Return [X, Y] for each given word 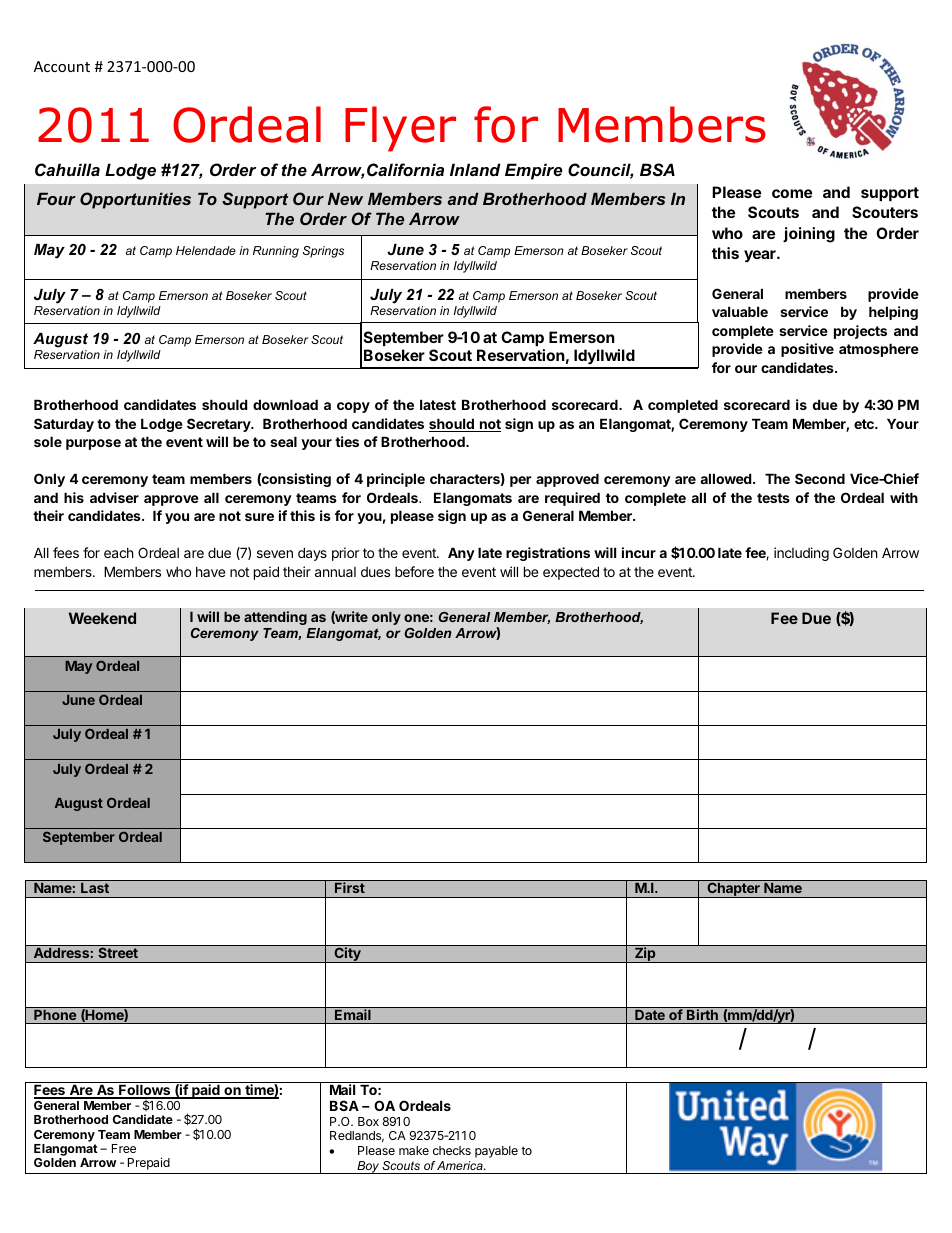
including [801, 554]
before [414, 571]
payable [496, 1152]
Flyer [400, 129]
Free [124, 1148]
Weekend [102, 618]
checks [452, 1150]
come [792, 193]
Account [62, 66]
